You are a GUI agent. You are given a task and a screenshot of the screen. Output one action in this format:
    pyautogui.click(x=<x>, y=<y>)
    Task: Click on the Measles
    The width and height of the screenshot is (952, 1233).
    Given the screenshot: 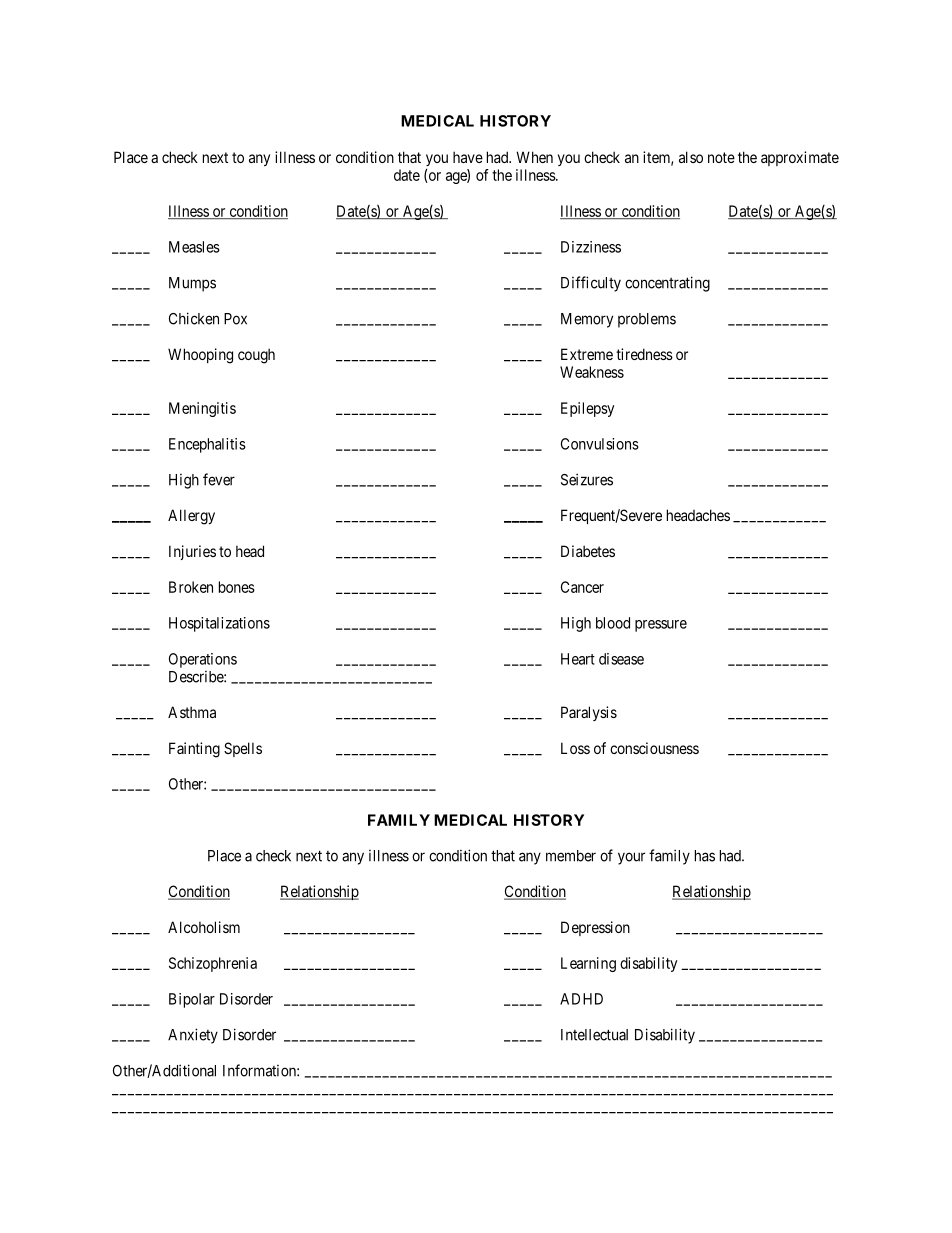 What is the action you would take?
    pyautogui.click(x=194, y=247)
